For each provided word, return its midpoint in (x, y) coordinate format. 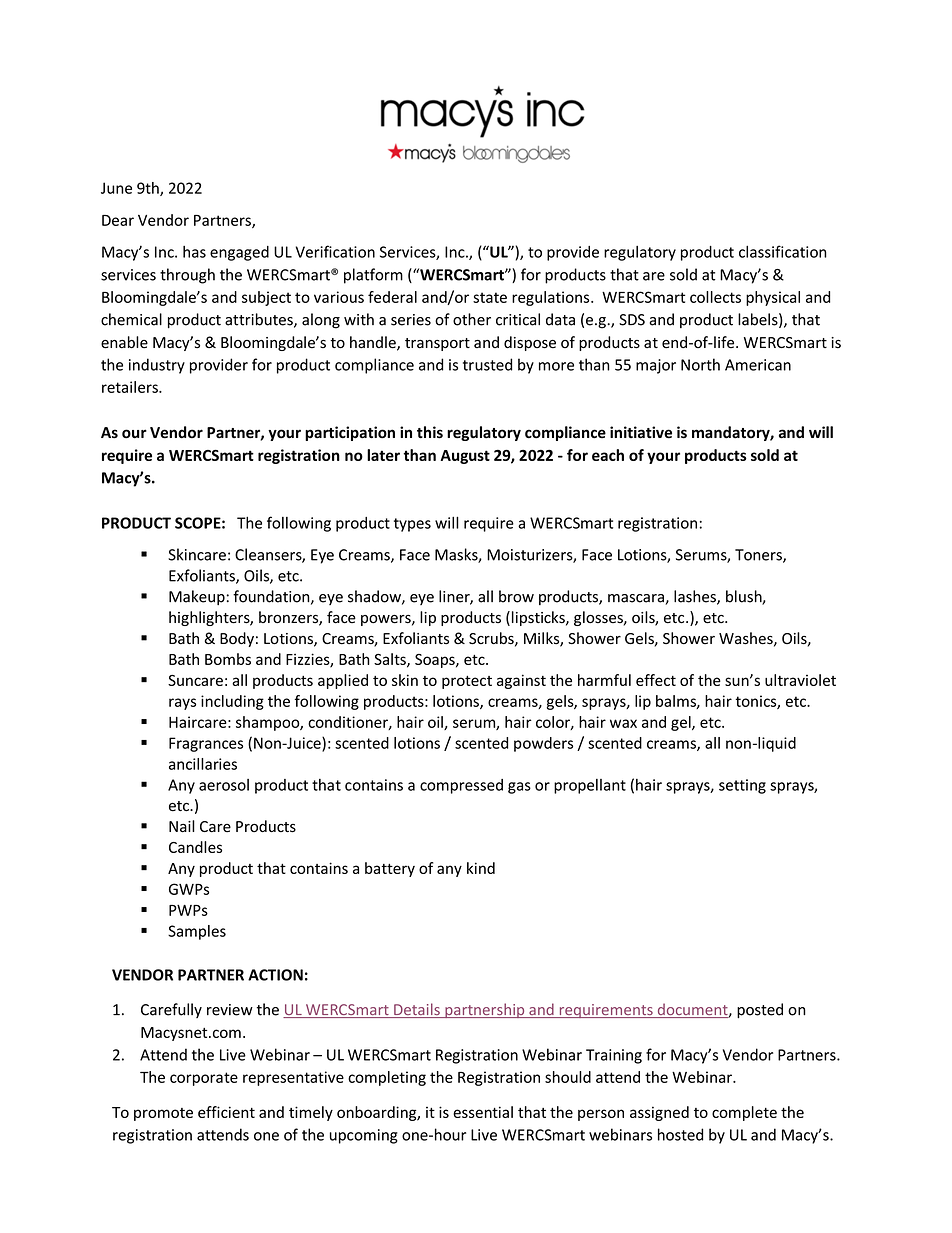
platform (373, 276)
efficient (226, 1112)
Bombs (228, 659)
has (194, 252)
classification (783, 251)
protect (467, 682)
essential (483, 1112)
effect (656, 680)
